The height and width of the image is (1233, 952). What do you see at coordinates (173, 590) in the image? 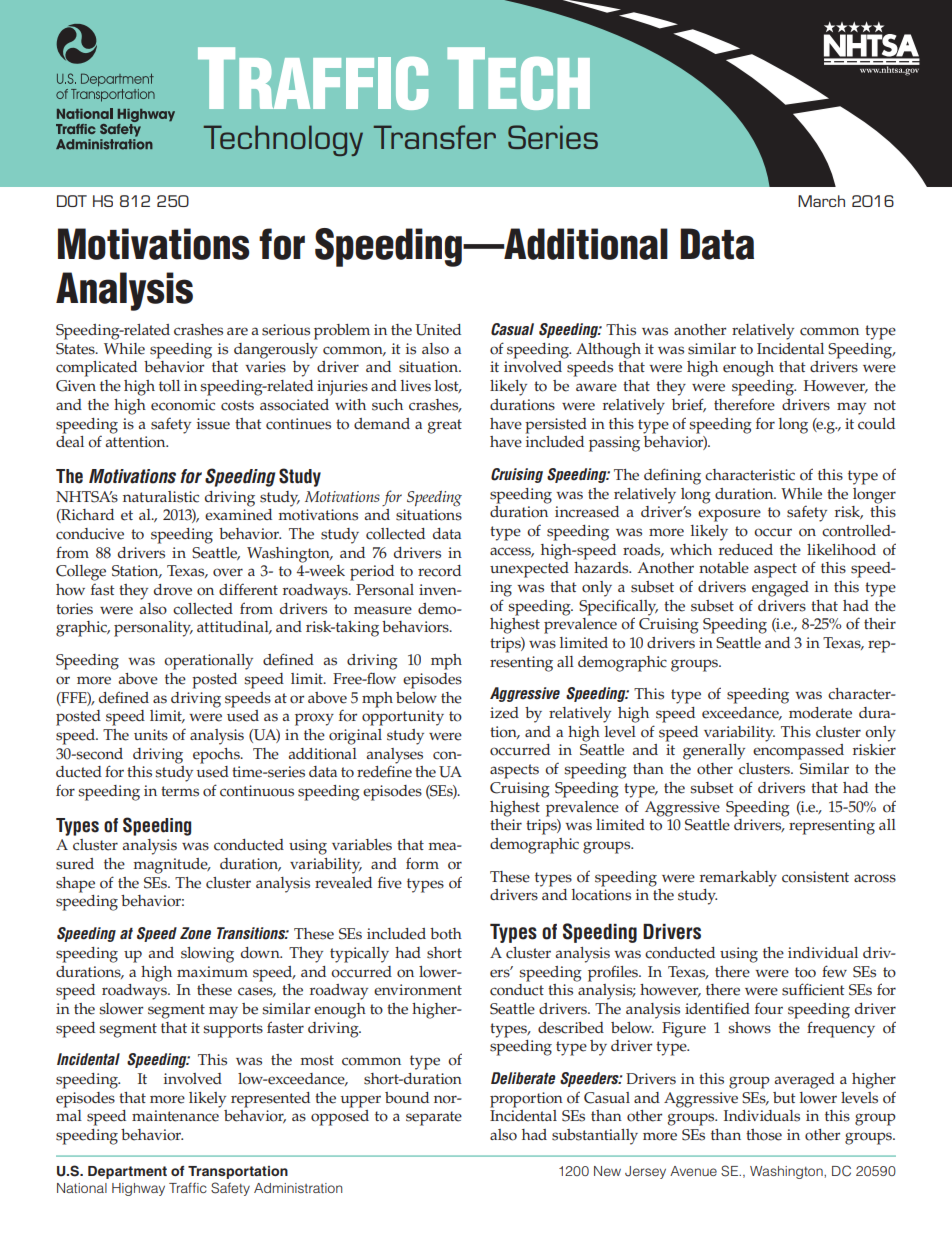
I see `drove` at bounding box center [173, 590].
